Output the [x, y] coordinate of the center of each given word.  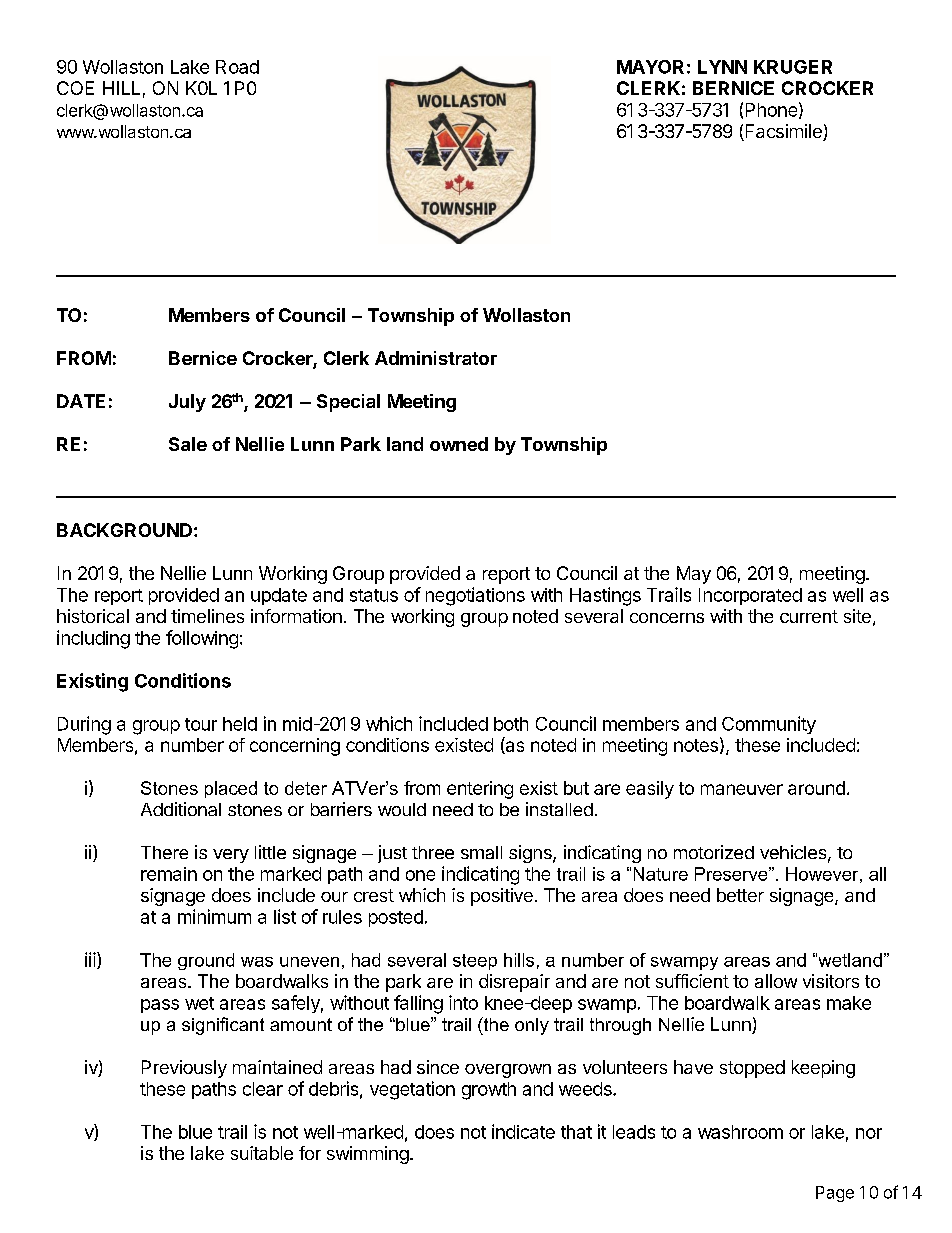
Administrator [436, 358]
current [809, 616]
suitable [262, 1153]
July [187, 403]
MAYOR [650, 67]
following [202, 639]
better [740, 895]
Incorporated [750, 596]
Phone [771, 110]
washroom [740, 1132]
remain [169, 874]
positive [502, 897]
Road [237, 67]
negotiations [475, 596]
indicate [523, 1131]
